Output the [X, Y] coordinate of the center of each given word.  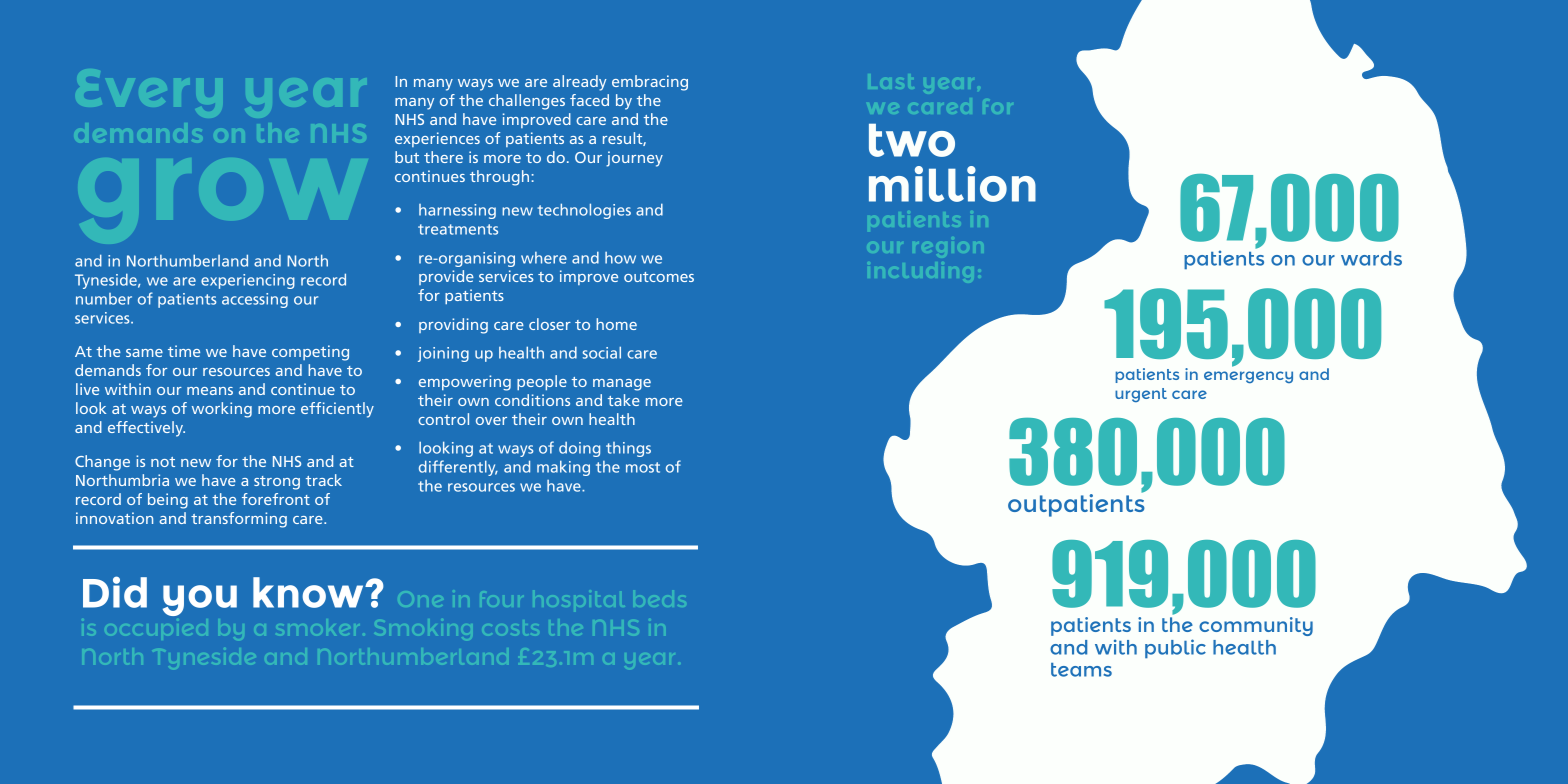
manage [622, 385]
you [200, 600]
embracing [650, 83]
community [1256, 626]
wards [1371, 258]
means [210, 391]
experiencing [248, 281]
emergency [1248, 377]
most [643, 467]
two [912, 140]
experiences [437, 139]
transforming [239, 520]
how [620, 258]
